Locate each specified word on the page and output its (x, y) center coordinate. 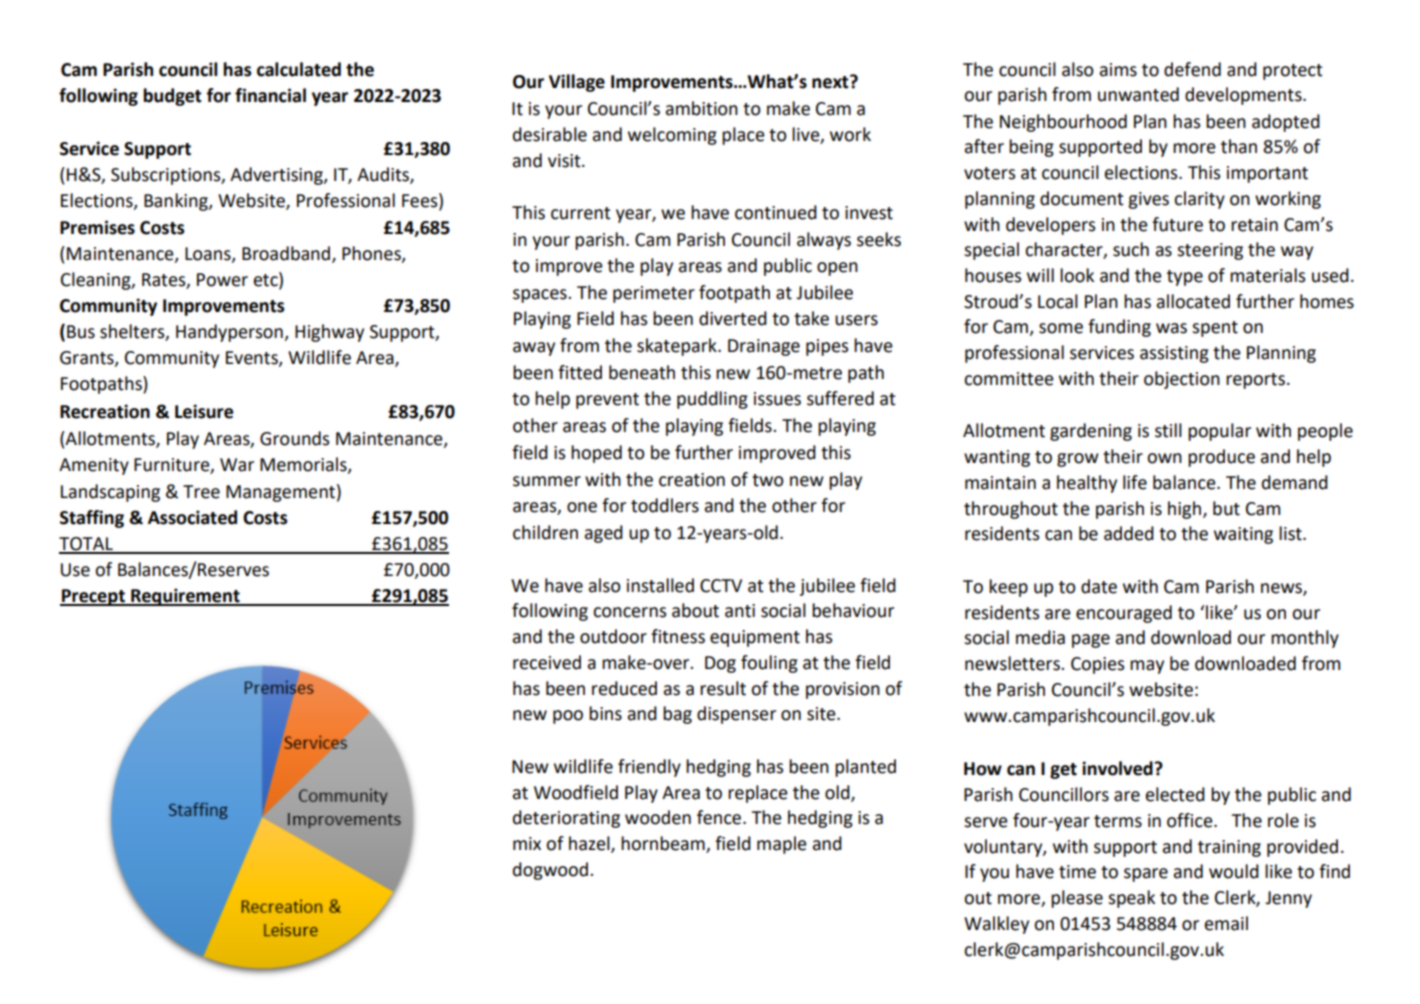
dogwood (550, 871)
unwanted (1138, 94)
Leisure (204, 411)
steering (1210, 251)
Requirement (185, 597)
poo (568, 717)
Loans (209, 254)
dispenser (736, 715)
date (1099, 586)
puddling (712, 400)
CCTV (721, 586)
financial (270, 95)
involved (1118, 768)
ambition (702, 108)
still (1168, 430)
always (824, 241)
